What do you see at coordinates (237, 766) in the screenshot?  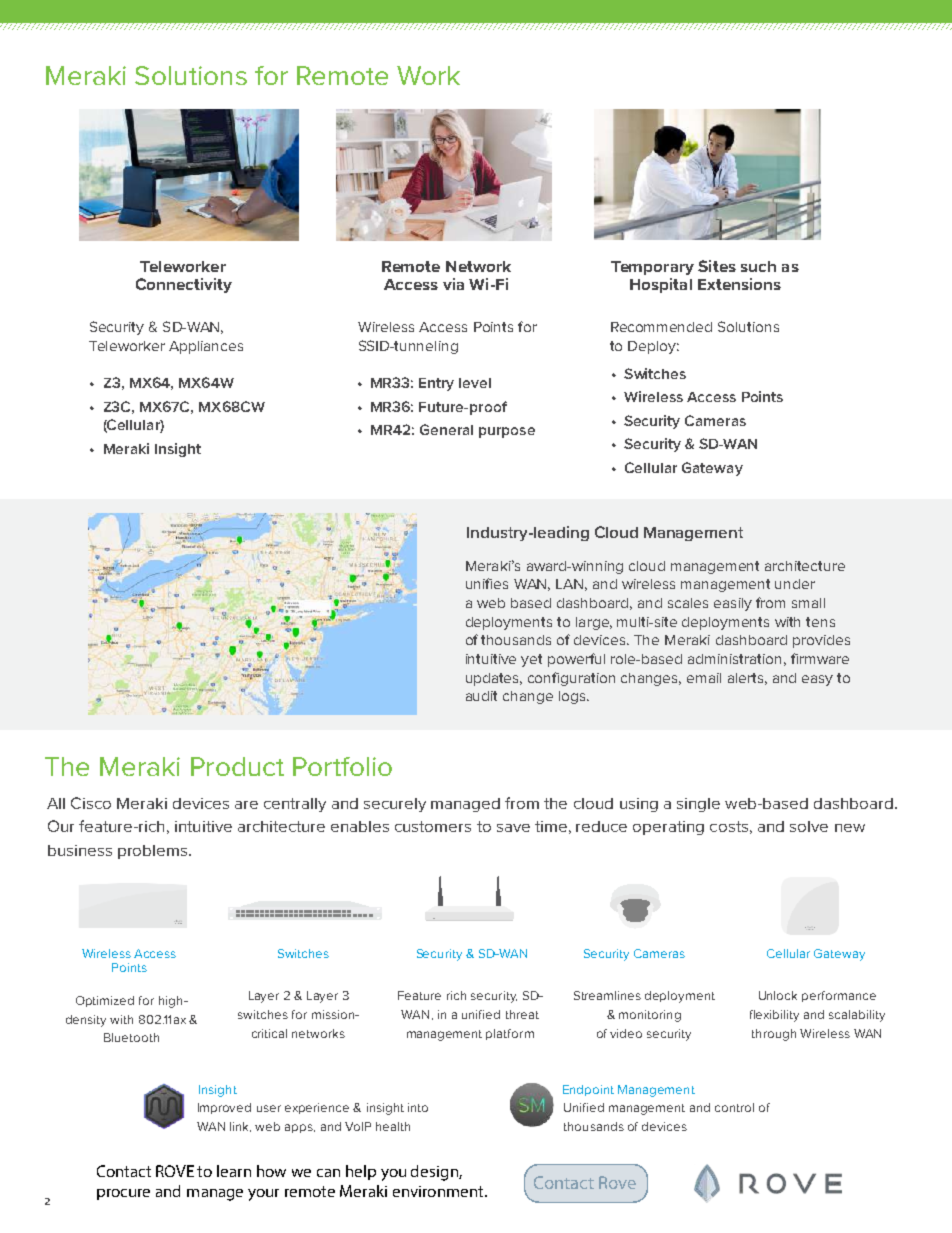 I see `Product` at bounding box center [237, 766].
